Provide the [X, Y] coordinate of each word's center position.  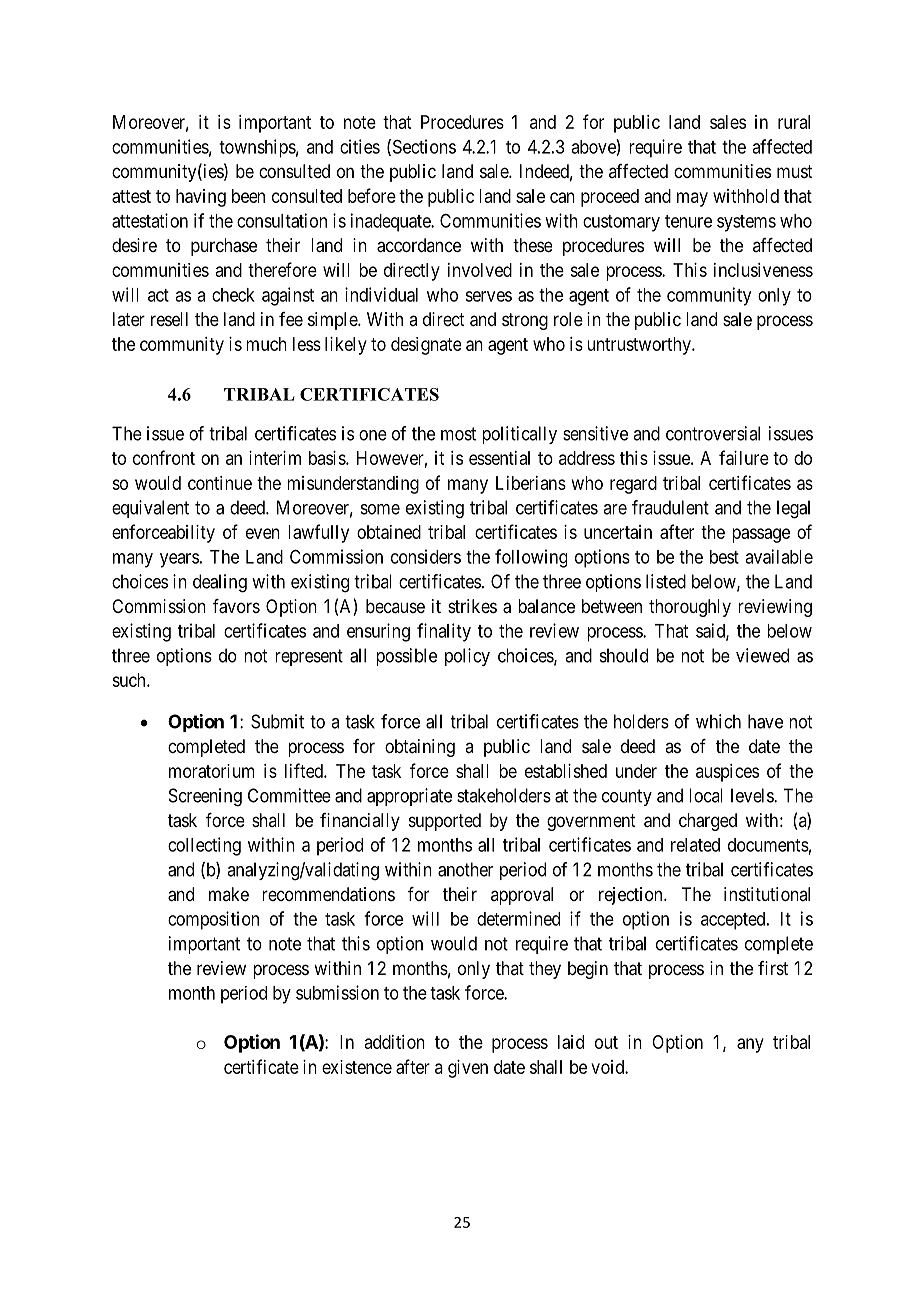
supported [445, 822]
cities [360, 146]
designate [426, 346]
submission [337, 992]
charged [708, 822]
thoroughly [690, 608]
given [468, 1069]
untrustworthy [640, 346]
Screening [205, 797]
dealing [220, 583]
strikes [472, 606]
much [266, 344]
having [201, 198]
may [692, 199]
